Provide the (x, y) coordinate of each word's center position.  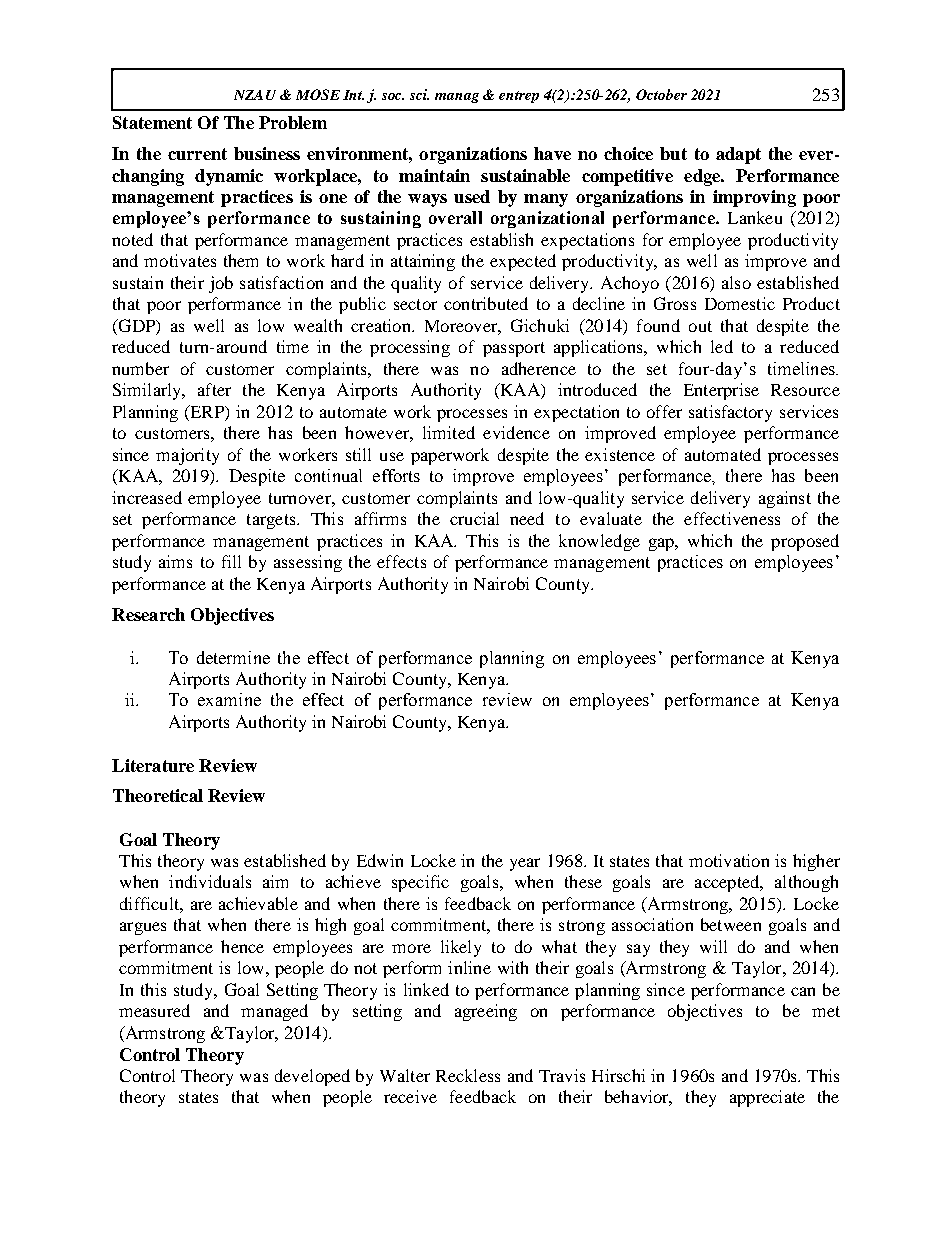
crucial (474, 518)
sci (419, 94)
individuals (210, 881)
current (197, 154)
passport (514, 349)
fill (231, 561)
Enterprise (721, 391)
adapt (738, 155)
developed (312, 1077)
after (214, 389)
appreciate (767, 1098)
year (525, 864)
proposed (805, 542)
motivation (729, 860)
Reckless (468, 1075)
